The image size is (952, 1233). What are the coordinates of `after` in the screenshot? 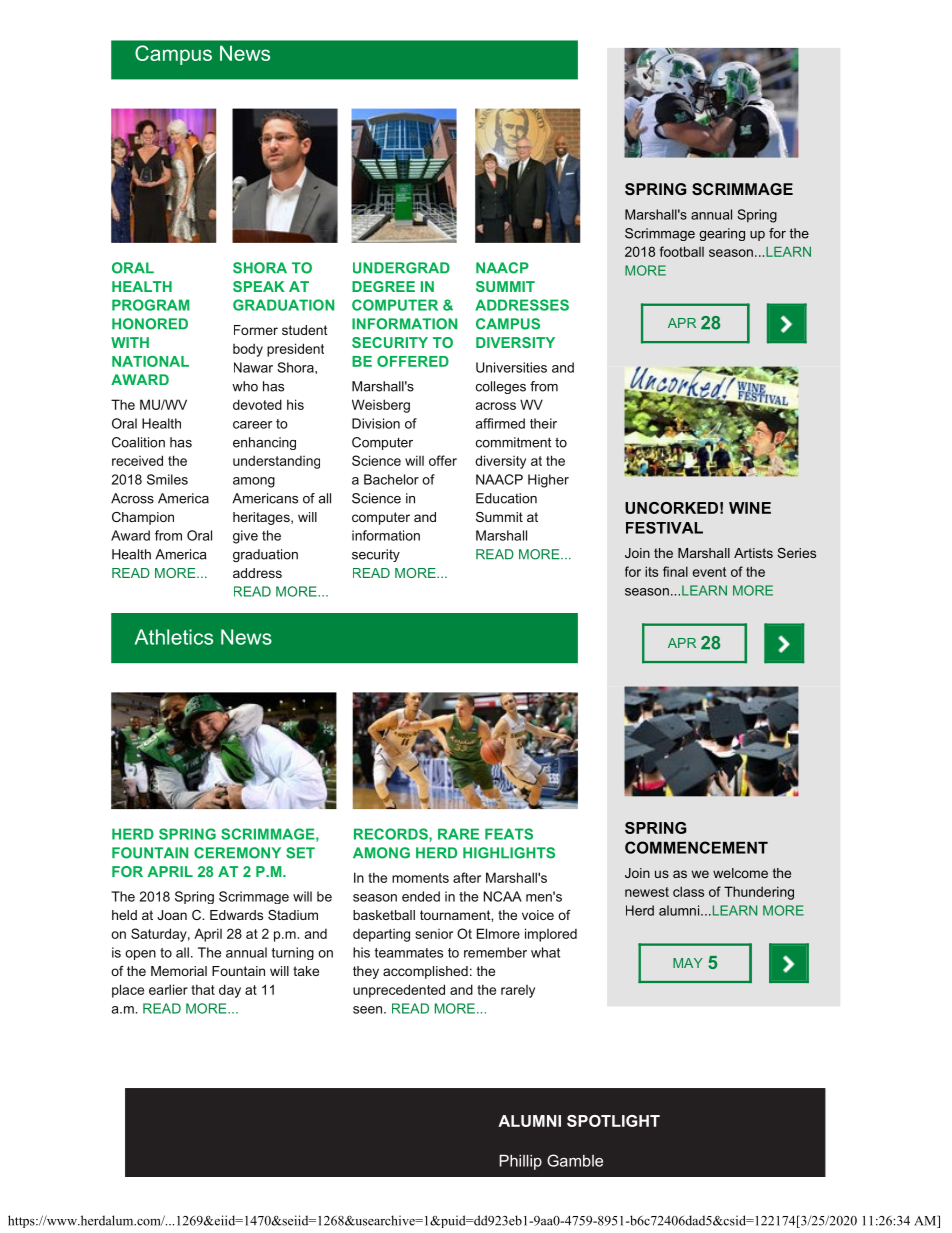 It's located at (467, 877).
